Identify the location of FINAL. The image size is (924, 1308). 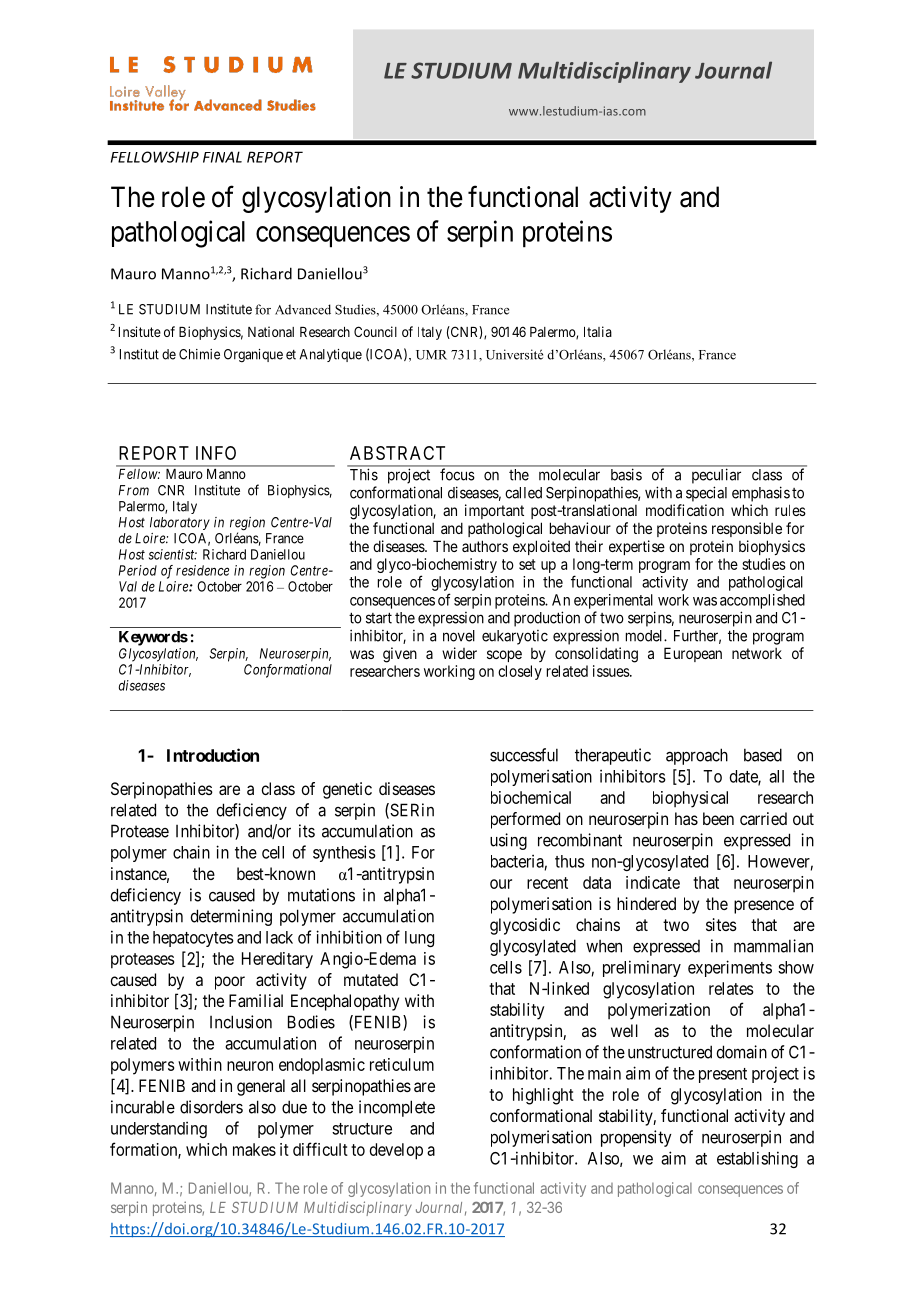
(222, 157).
